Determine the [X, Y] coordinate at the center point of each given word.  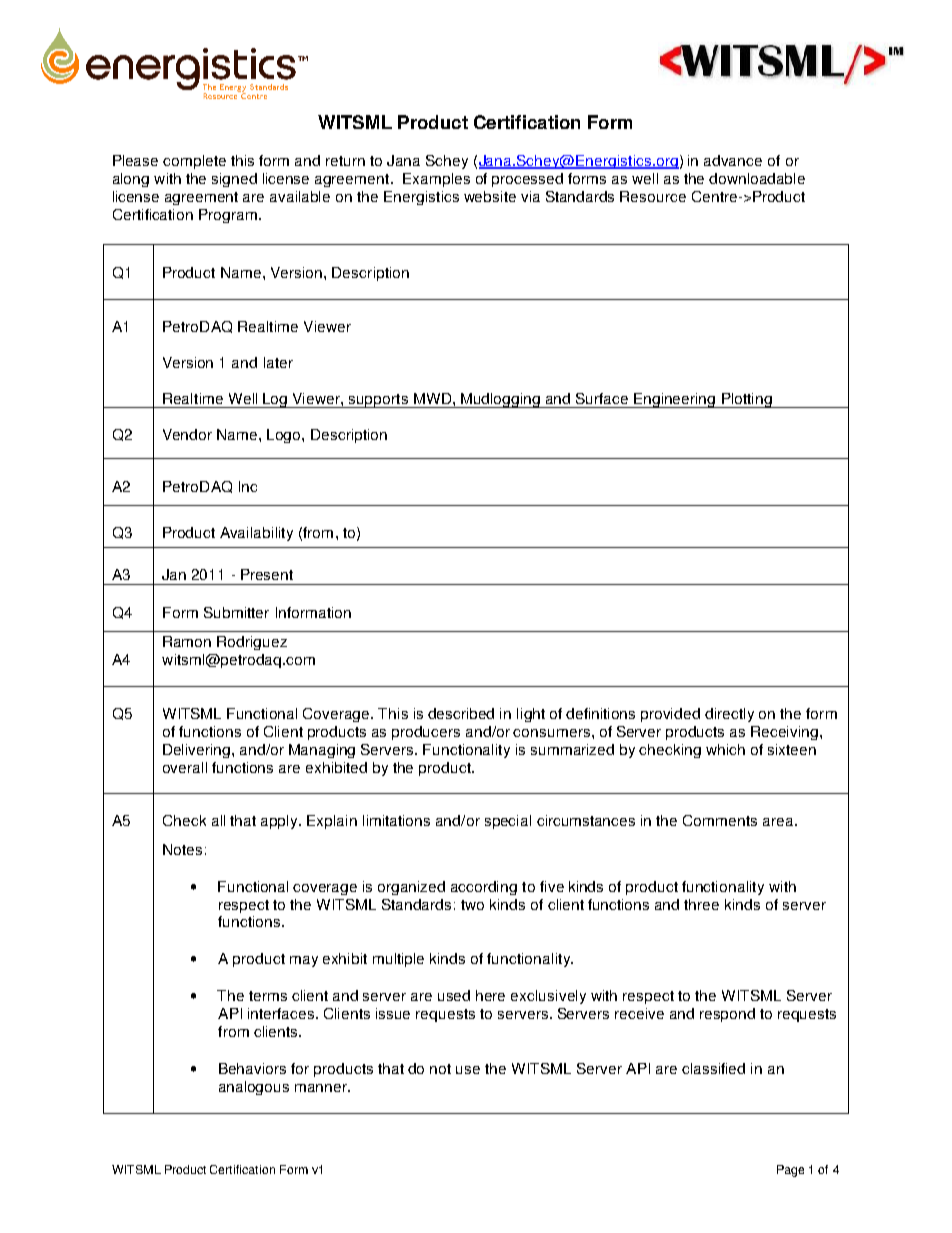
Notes [182, 849]
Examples [436, 180]
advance [733, 160]
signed [234, 180]
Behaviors [252, 1068]
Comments [720, 820]
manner [322, 1088]
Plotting [747, 400]
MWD [434, 398]
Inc [248, 486]
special [508, 822]
